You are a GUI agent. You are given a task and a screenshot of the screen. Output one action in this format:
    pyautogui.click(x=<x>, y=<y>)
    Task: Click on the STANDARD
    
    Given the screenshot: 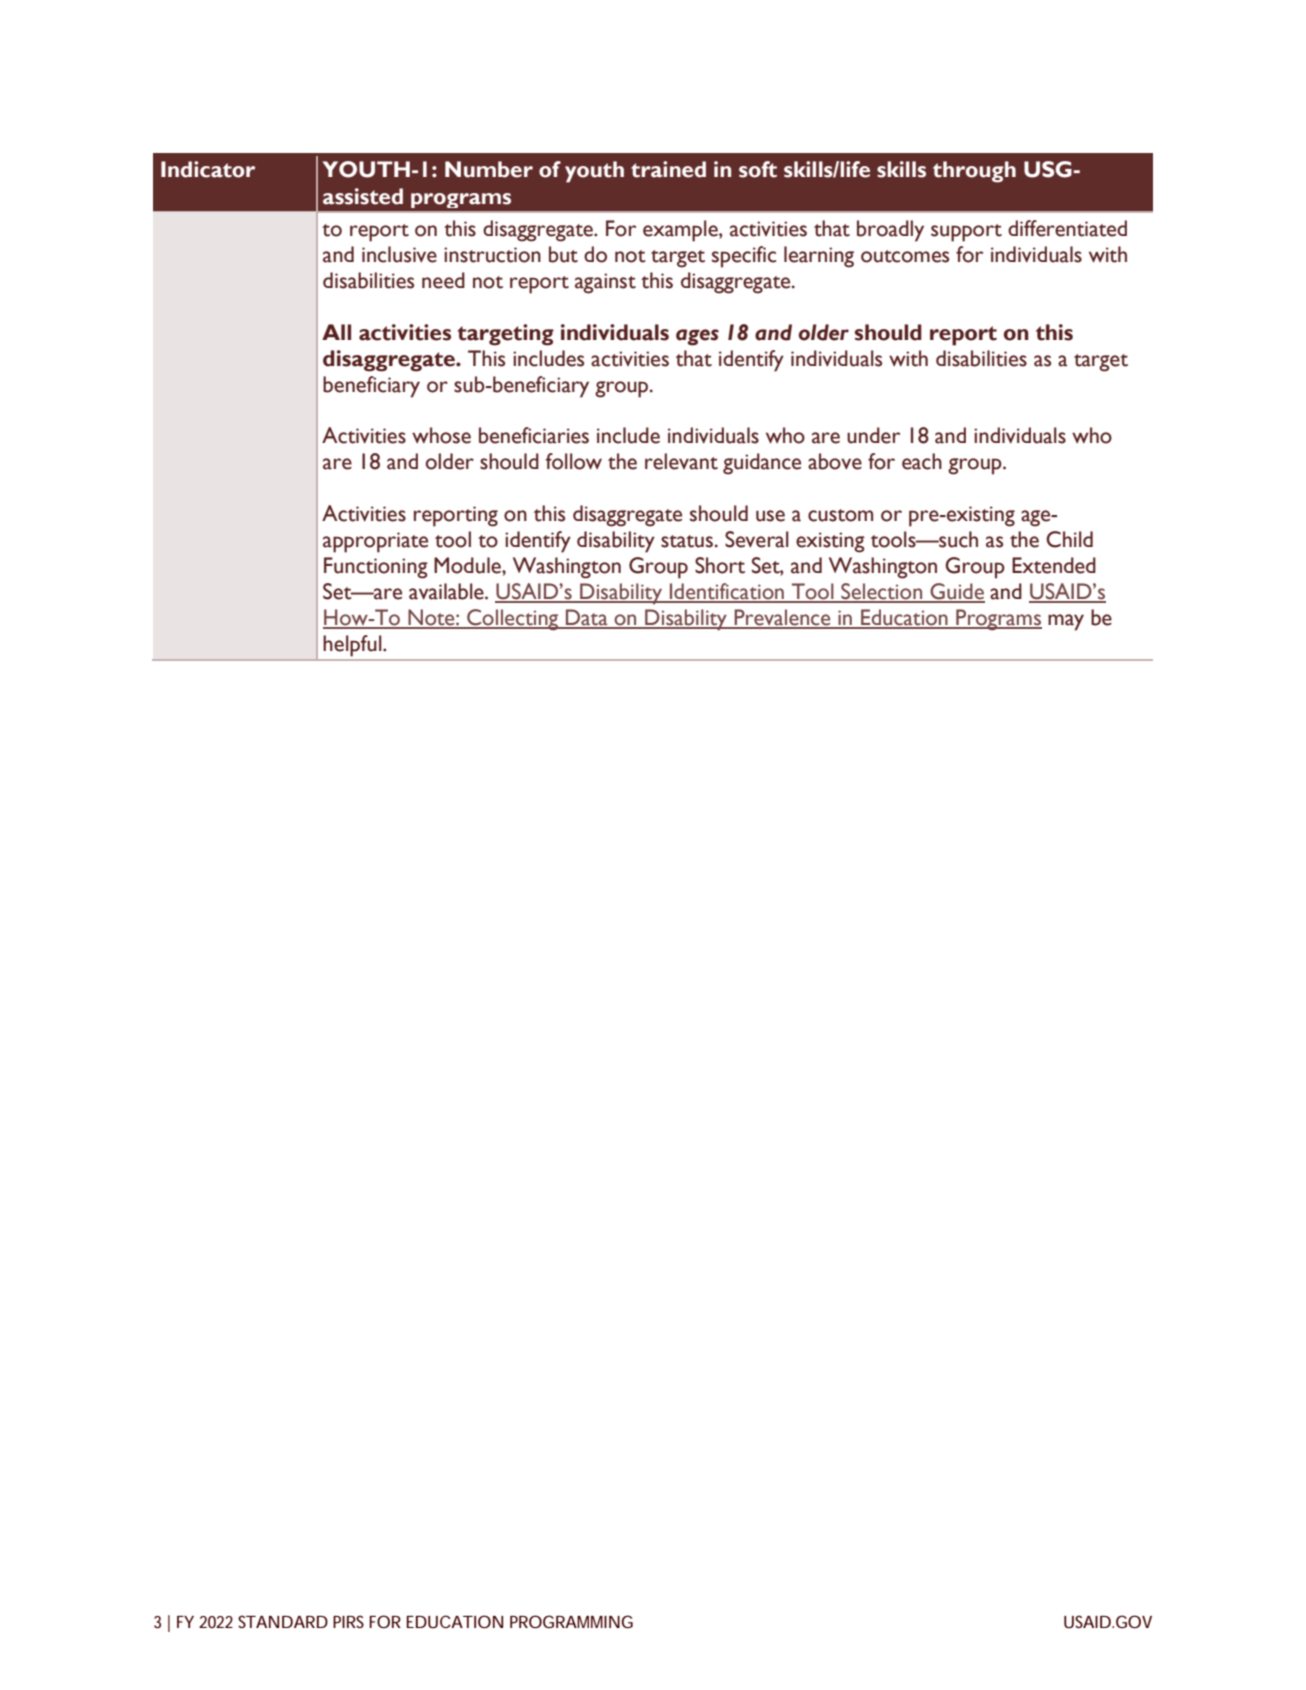 What is the action you would take?
    pyautogui.click(x=283, y=1621)
